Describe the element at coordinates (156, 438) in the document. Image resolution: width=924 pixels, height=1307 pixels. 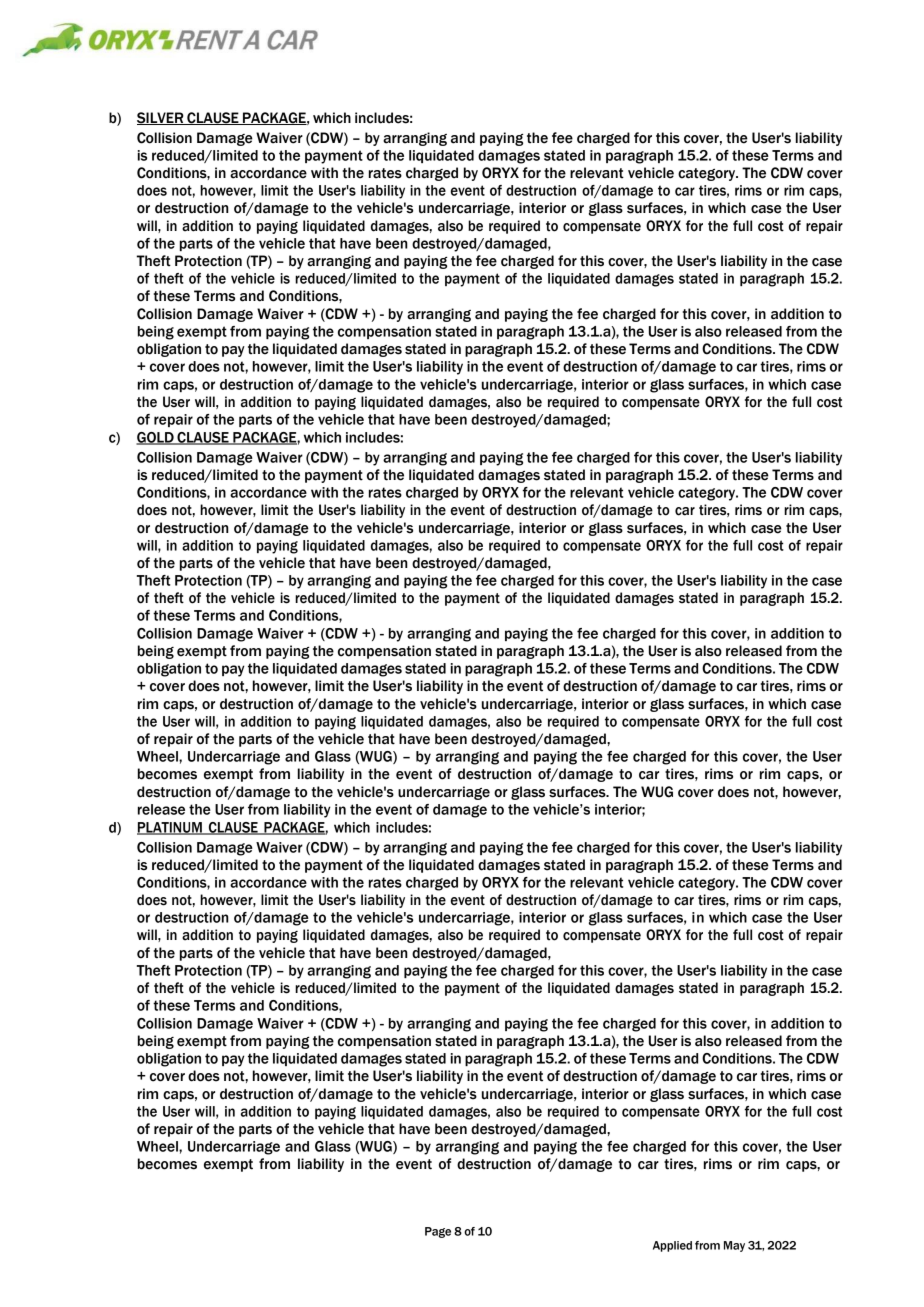
I see `GOLD` at that location.
